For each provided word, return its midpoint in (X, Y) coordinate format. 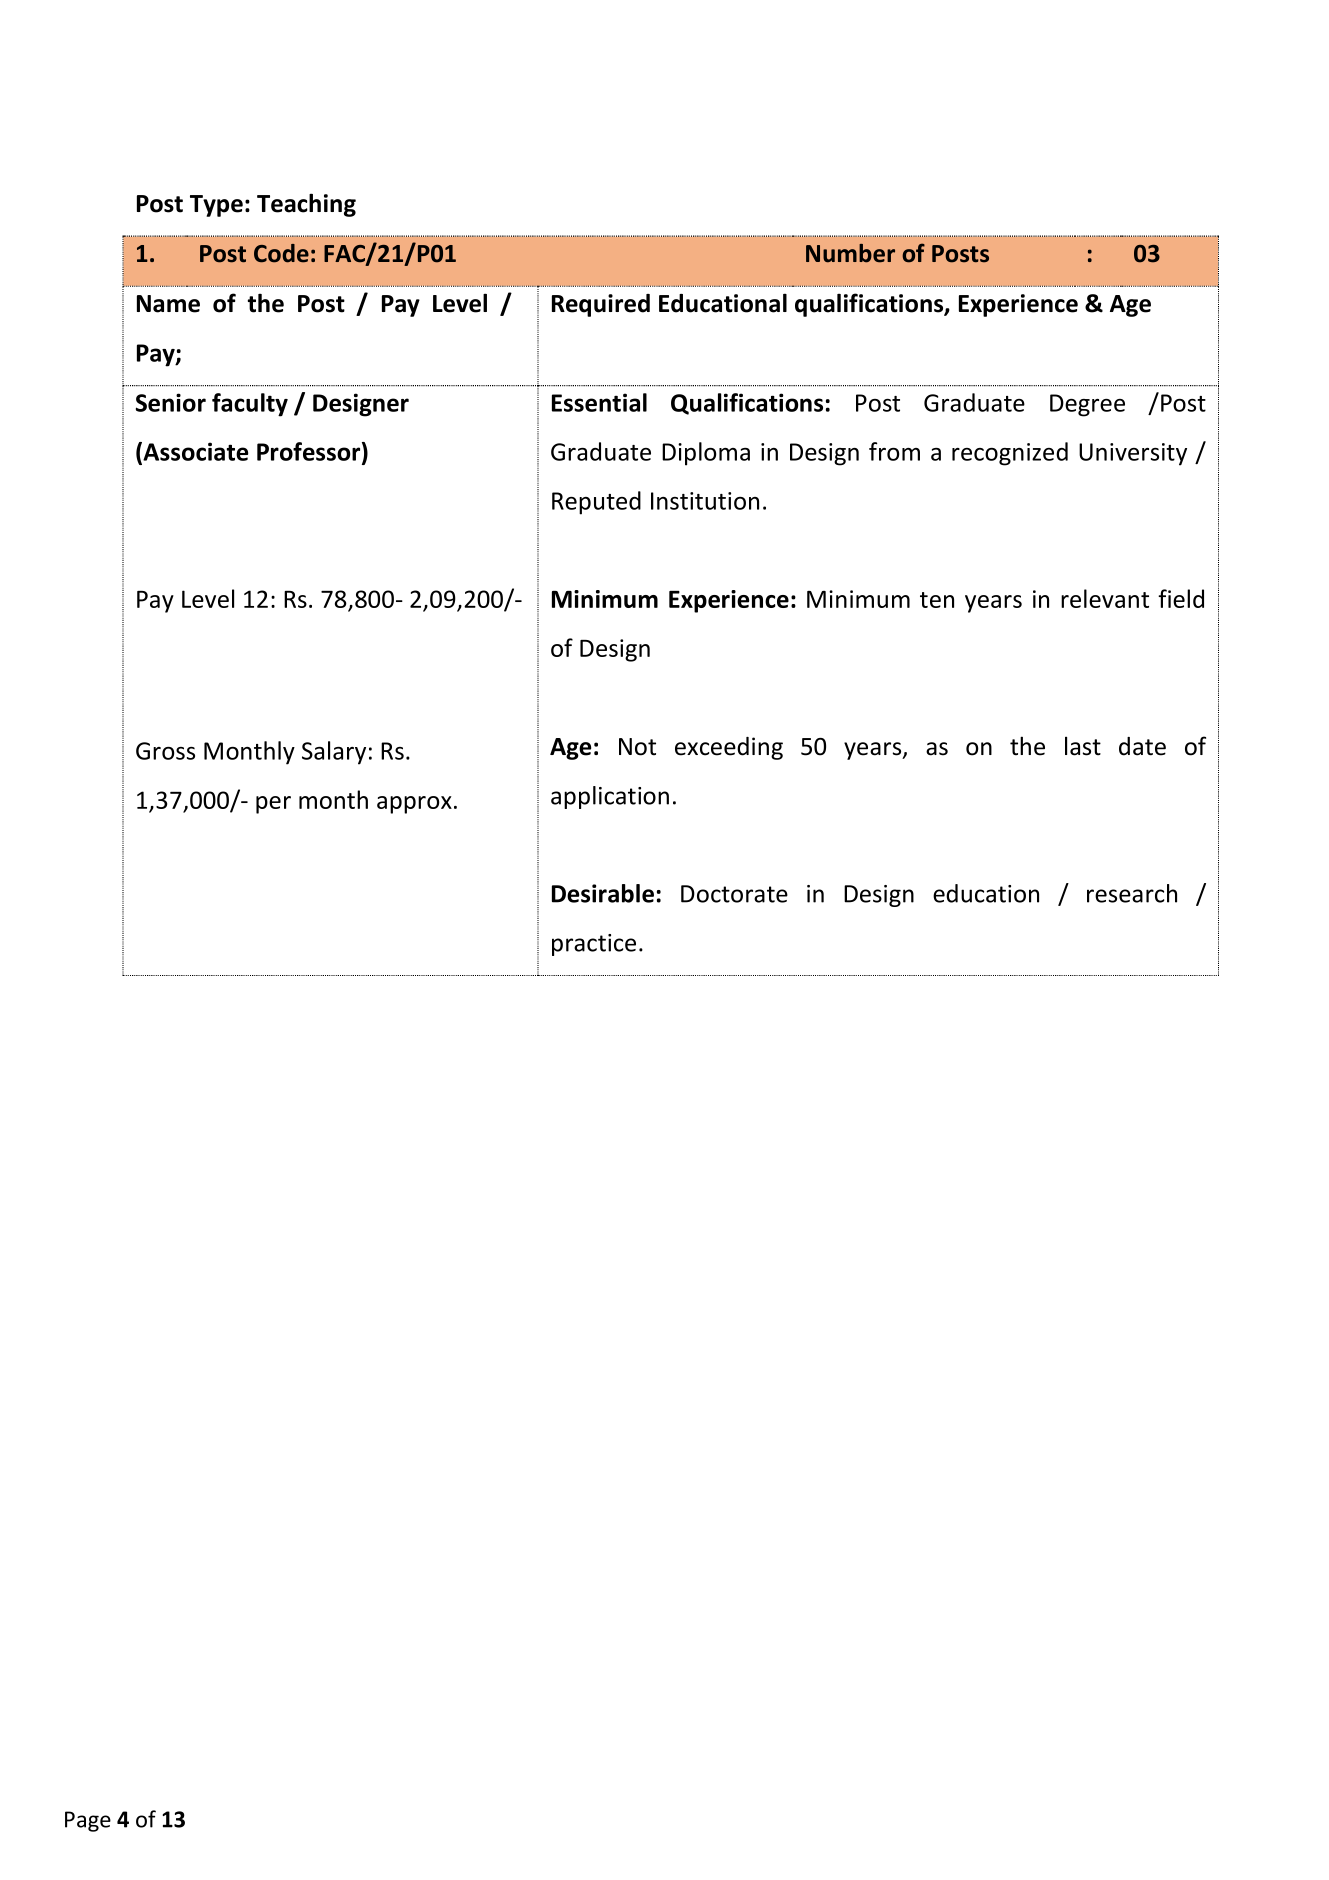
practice (594, 945)
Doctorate (734, 894)
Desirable (603, 893)
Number (850, 253)
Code (281, 253)
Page (88, 1821)
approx (414, 805)
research (1132, 893)
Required (601, 305)
